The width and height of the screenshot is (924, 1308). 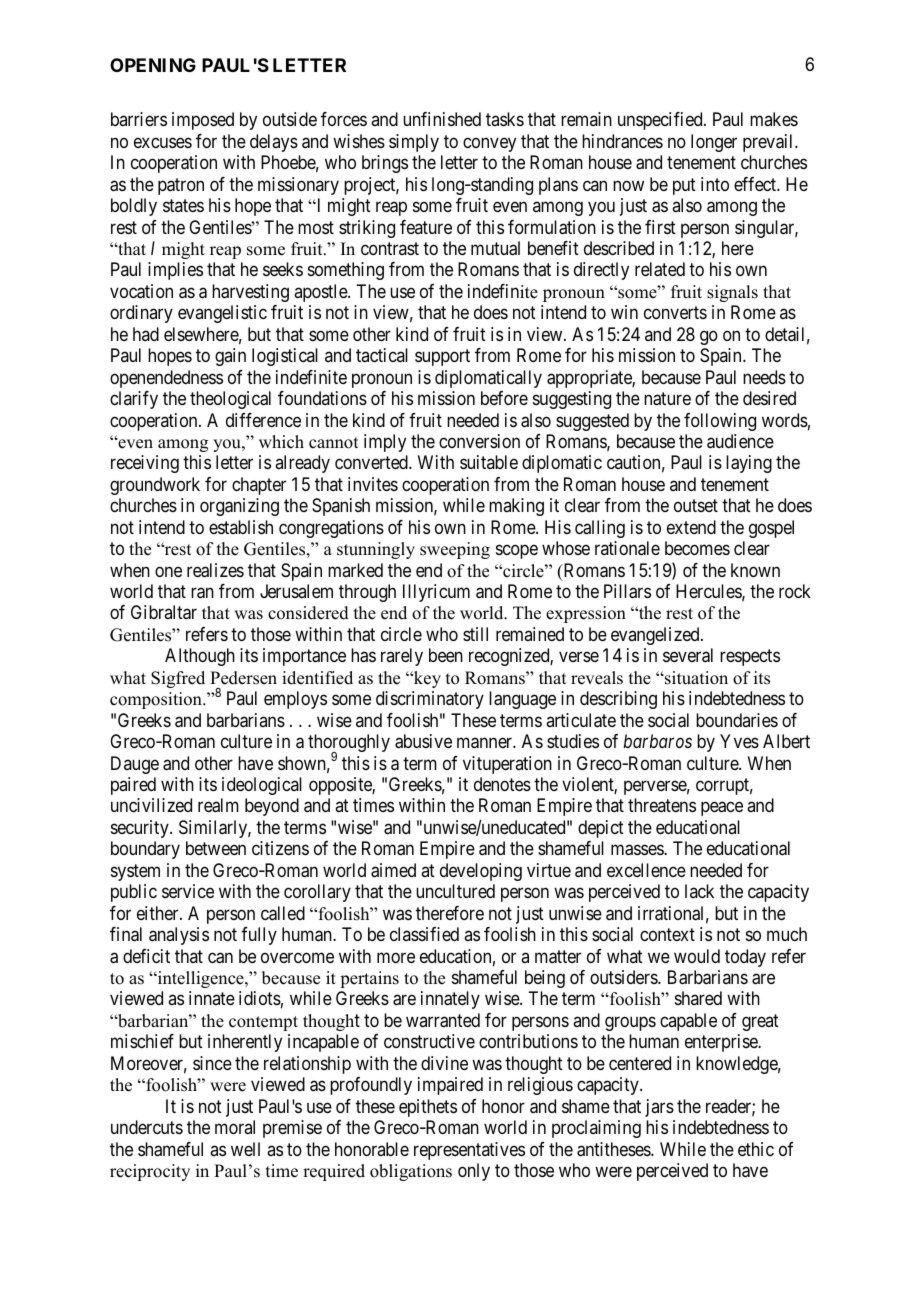 What do you see at coordinates (235, 1127) in the screenshot?
I see `moral` at bounding box center [235, 1127].
